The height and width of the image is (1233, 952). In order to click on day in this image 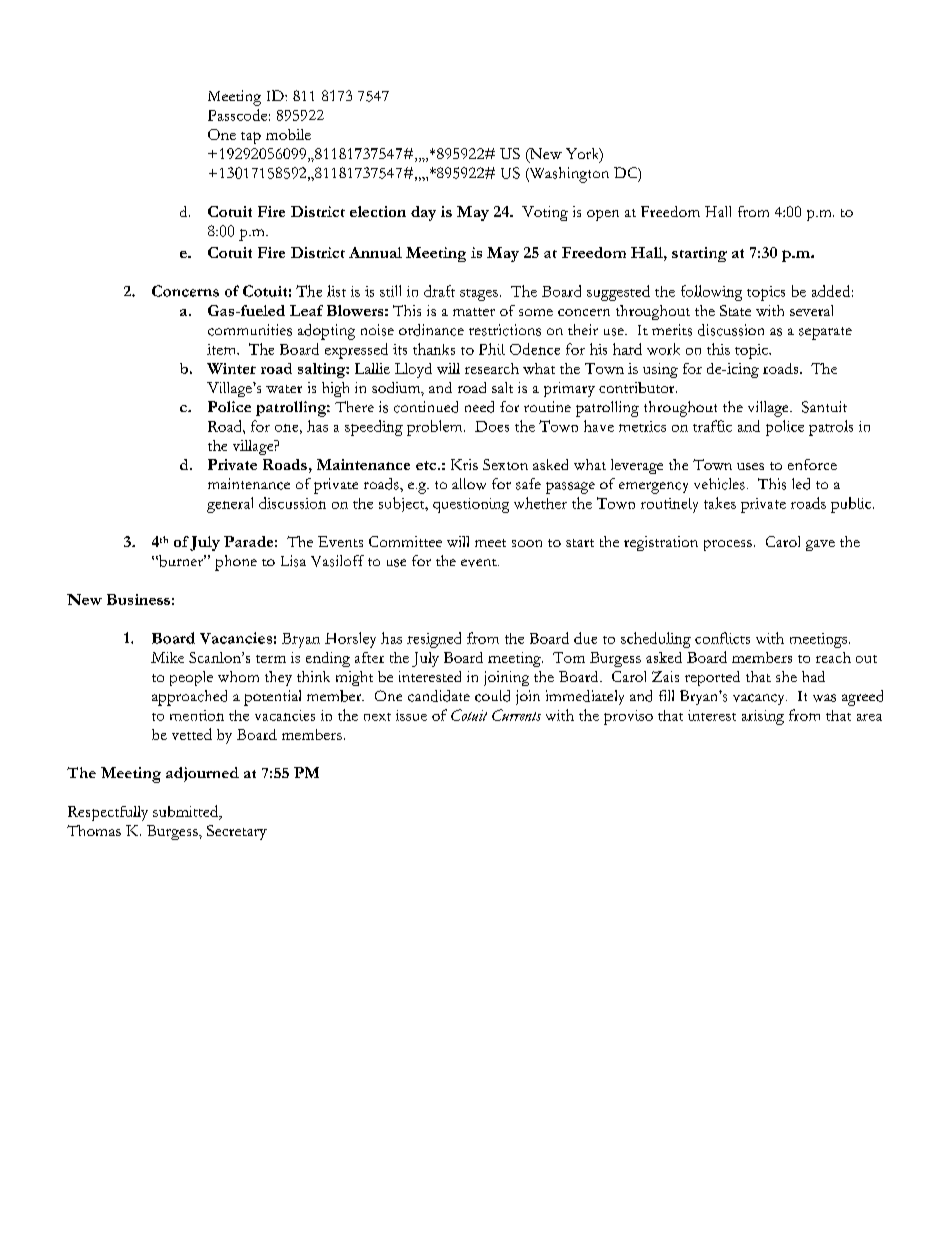, I will do `click(423, 213)`.
